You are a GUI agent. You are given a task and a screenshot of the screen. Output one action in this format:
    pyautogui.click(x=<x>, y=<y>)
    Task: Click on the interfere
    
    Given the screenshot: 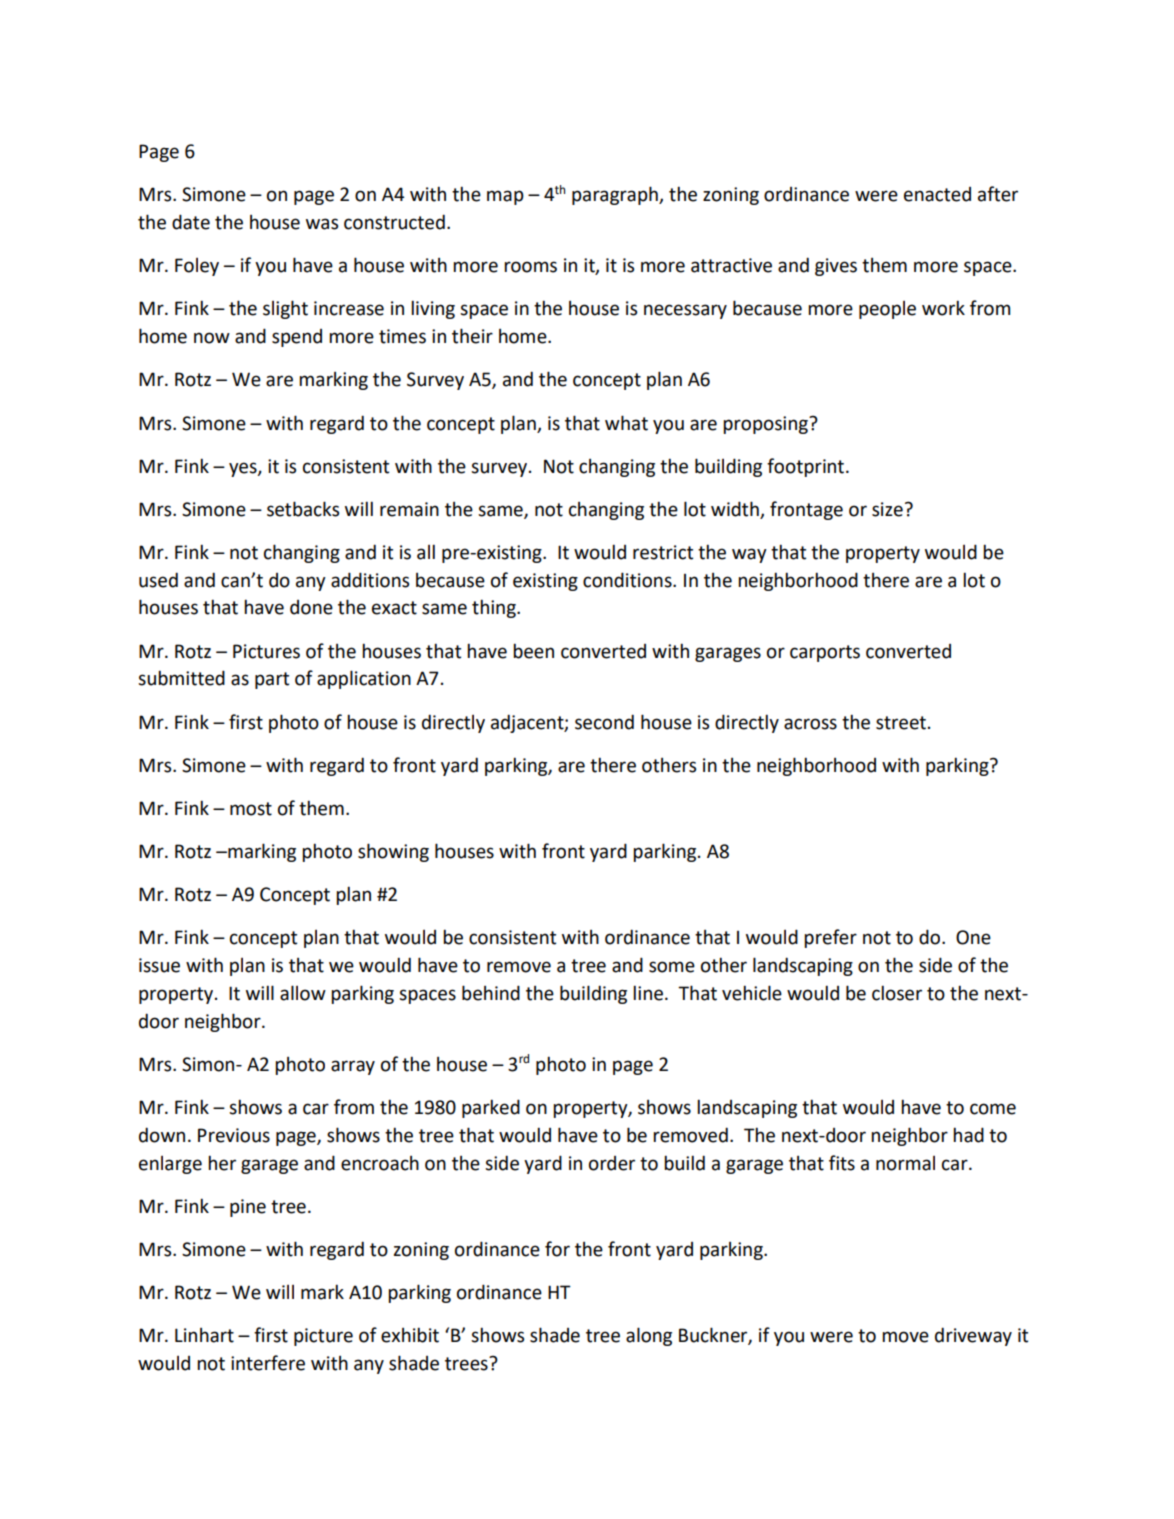 What is the action you would take?
    pyautogui.click(x=268, y=1363)
